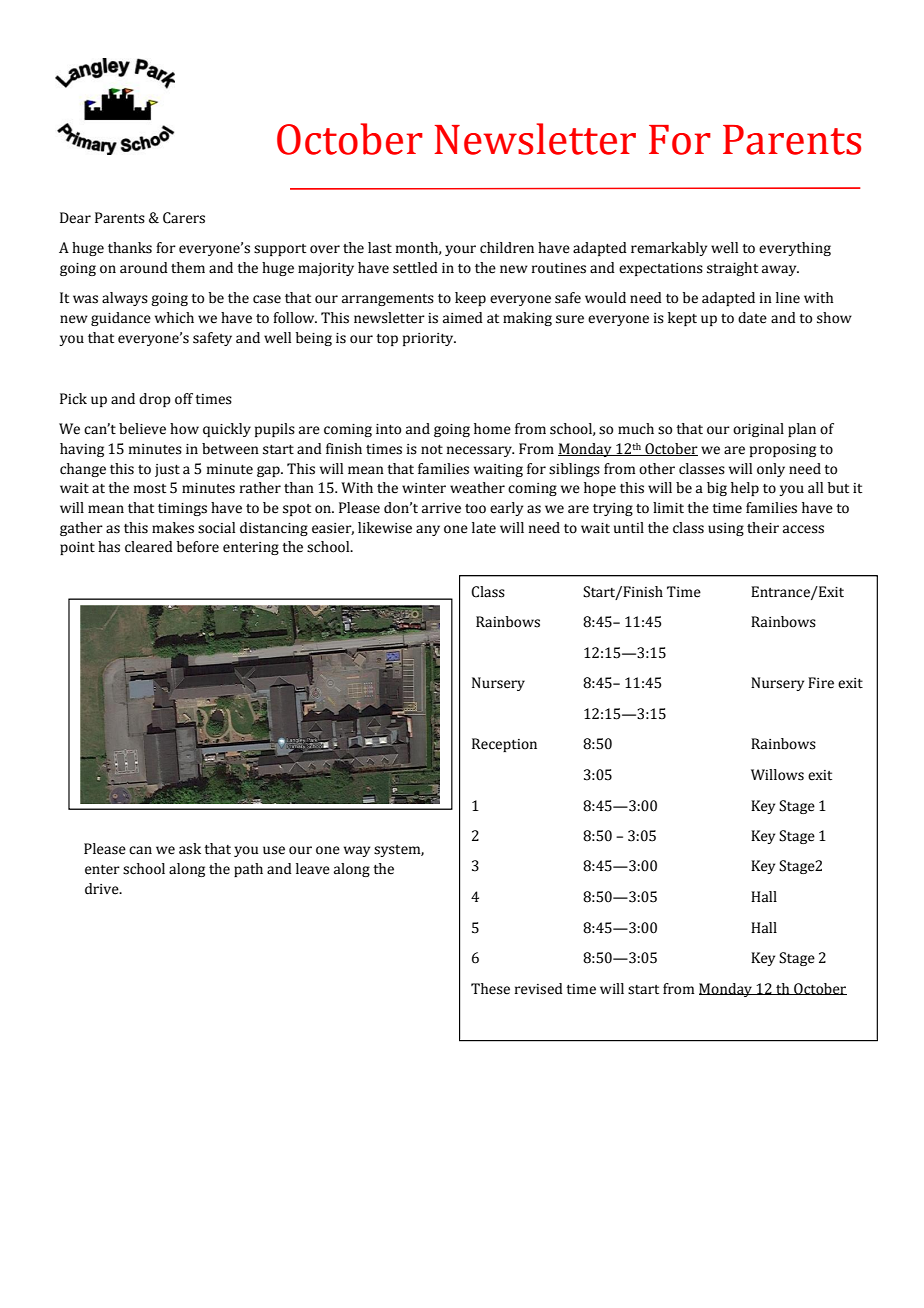 The height and width of the screenshot is (1308, 924). I want to click on any, so click(428, 530).
